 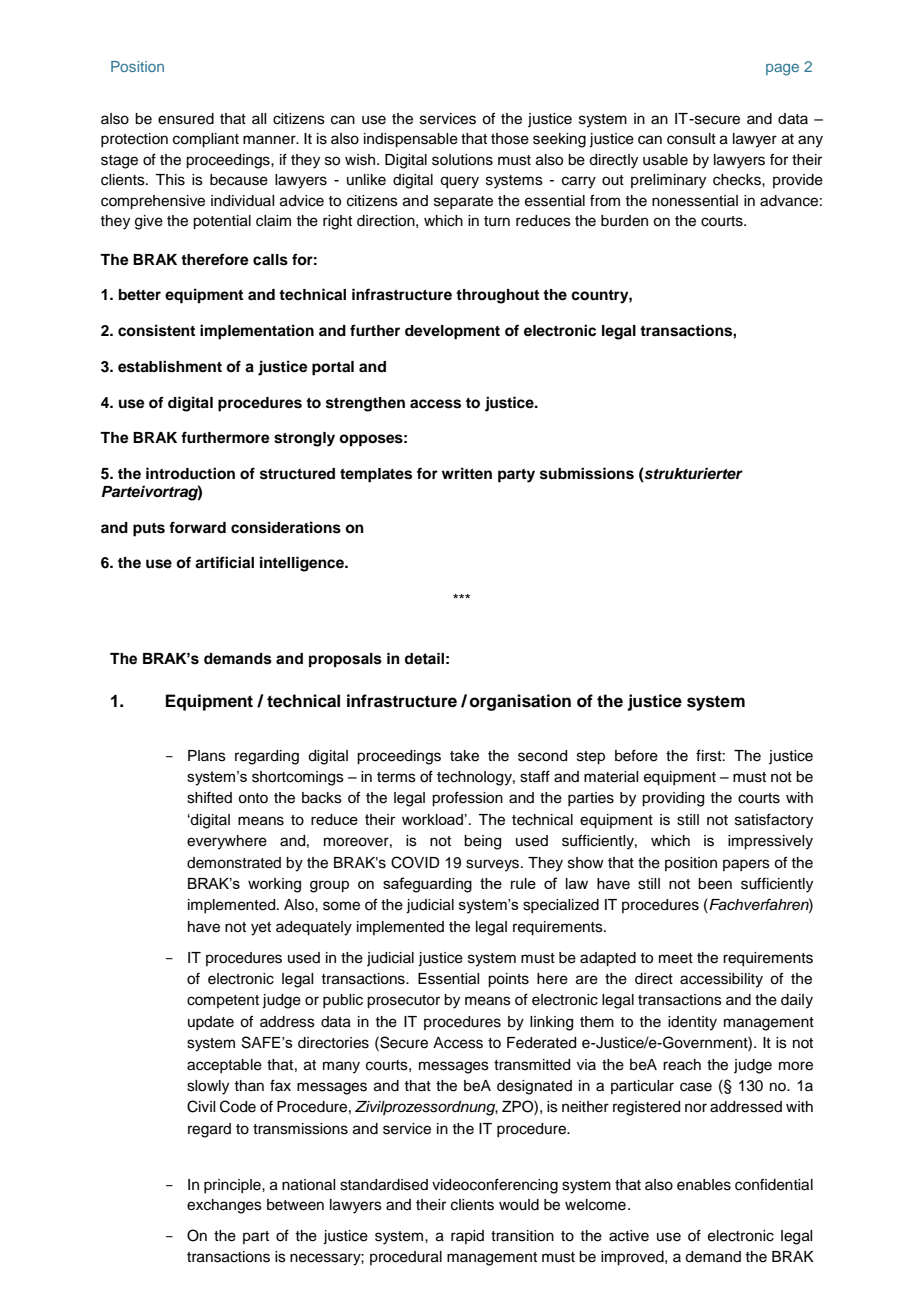 What do you see at coordinates (411, 140) in the screenshot?
I see `indispensable` at bounding box center [411, 140].
